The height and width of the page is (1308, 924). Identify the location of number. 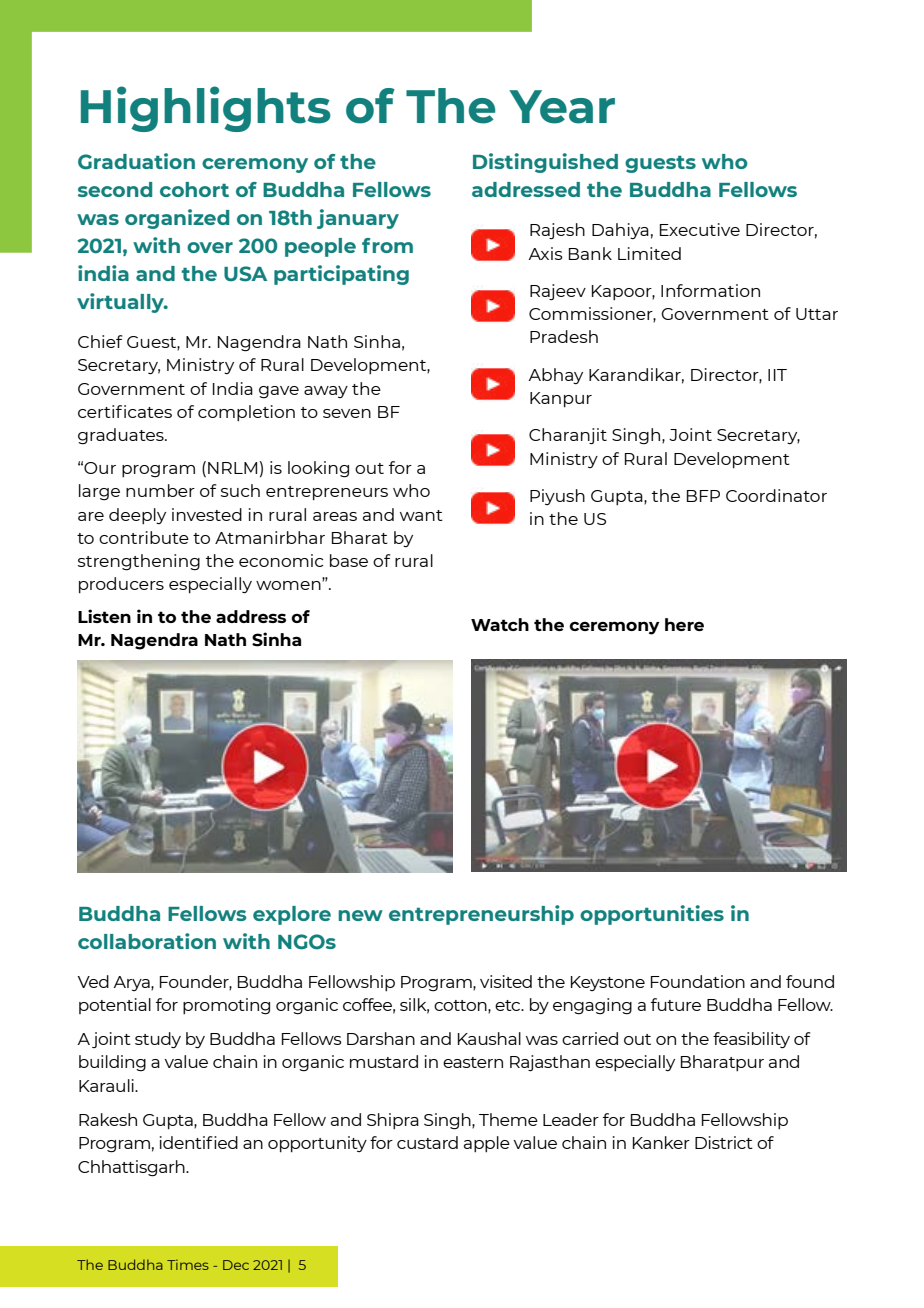
(160, 490).
